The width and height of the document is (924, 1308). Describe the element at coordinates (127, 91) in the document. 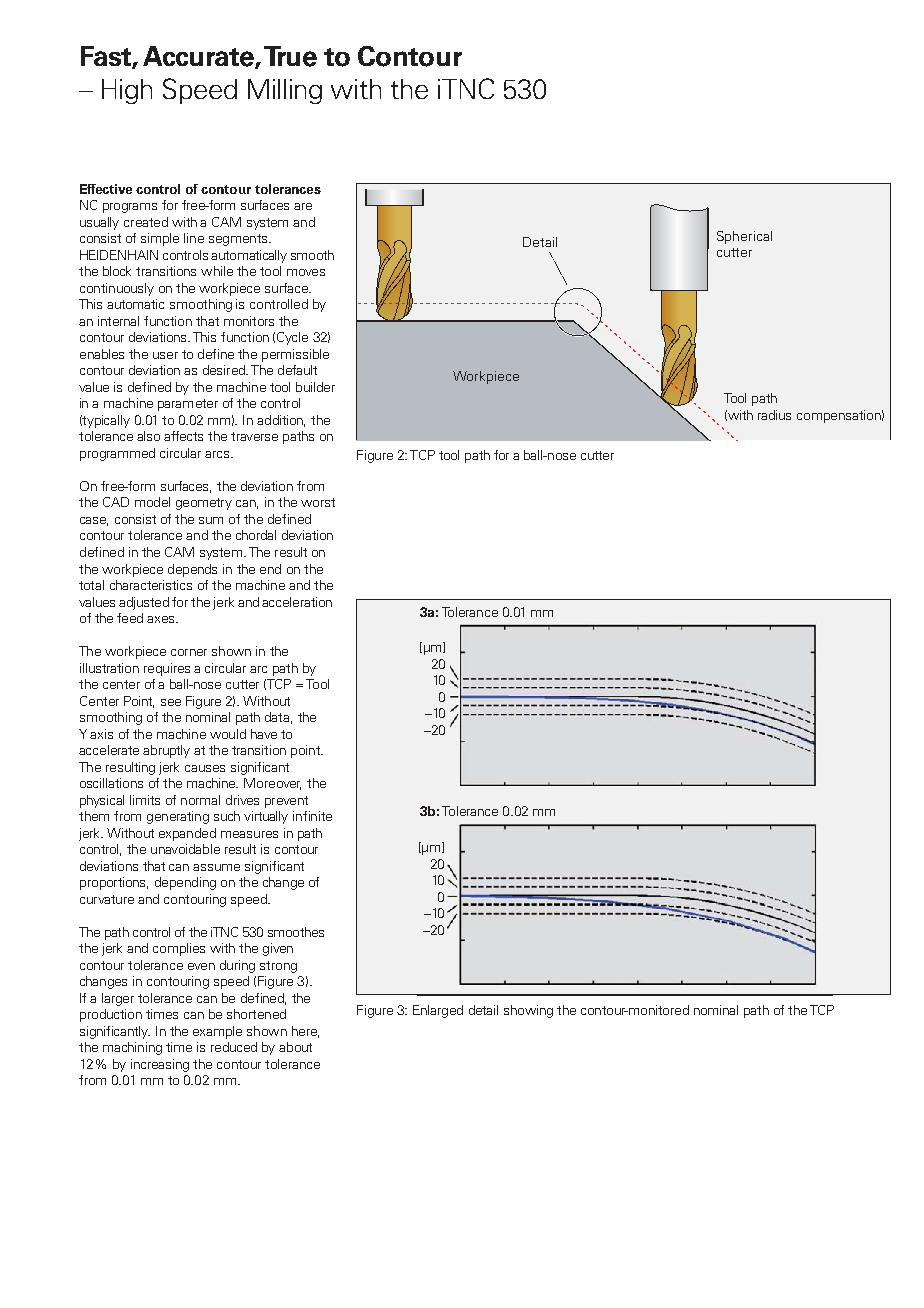

I see `High` at that location.
